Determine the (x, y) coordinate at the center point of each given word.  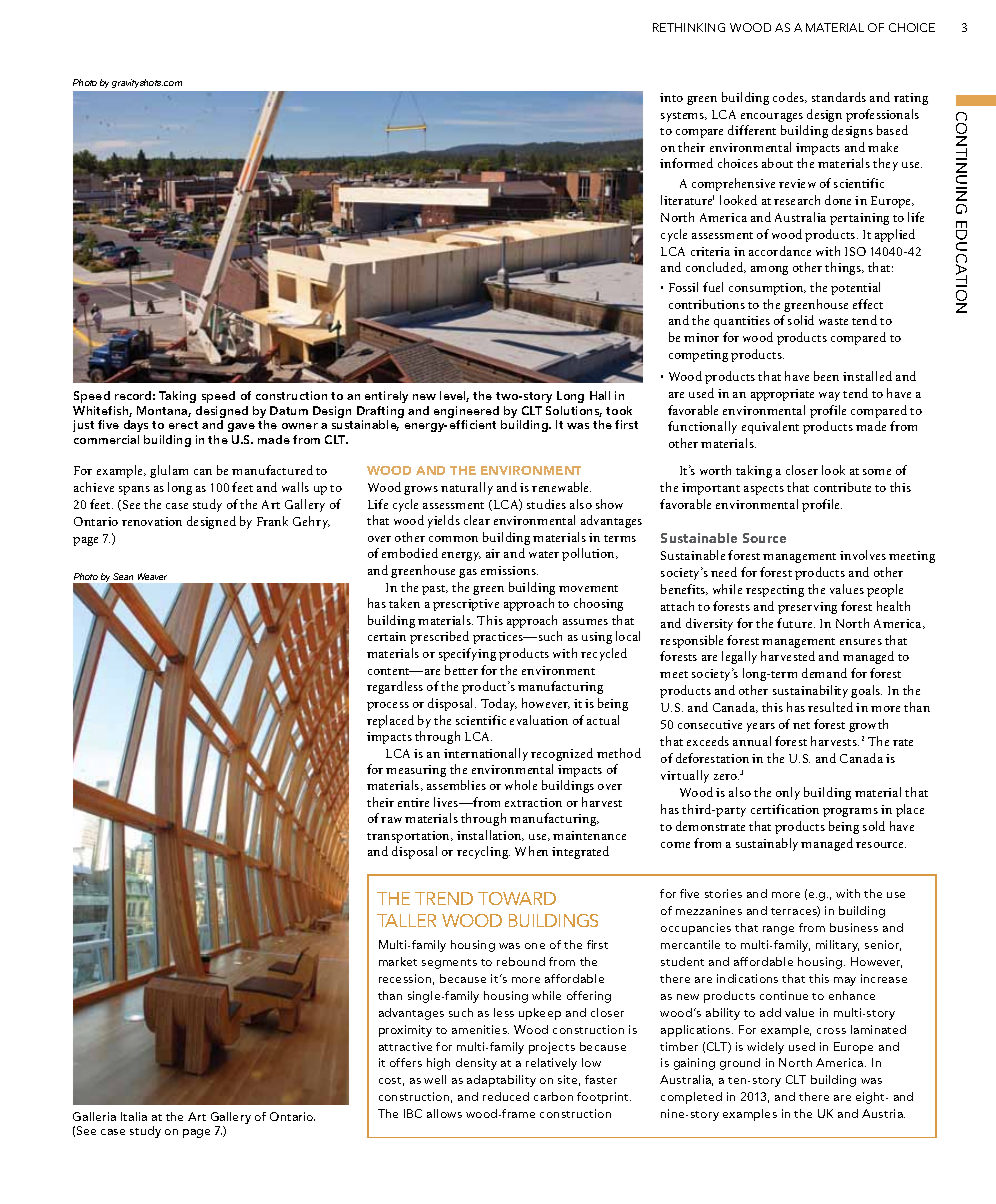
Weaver (152, 576)
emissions (509, 570)
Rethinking (689, 27)
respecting (775, 591)
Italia (134, 1116)
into (671, 97)
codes (790, 97)
